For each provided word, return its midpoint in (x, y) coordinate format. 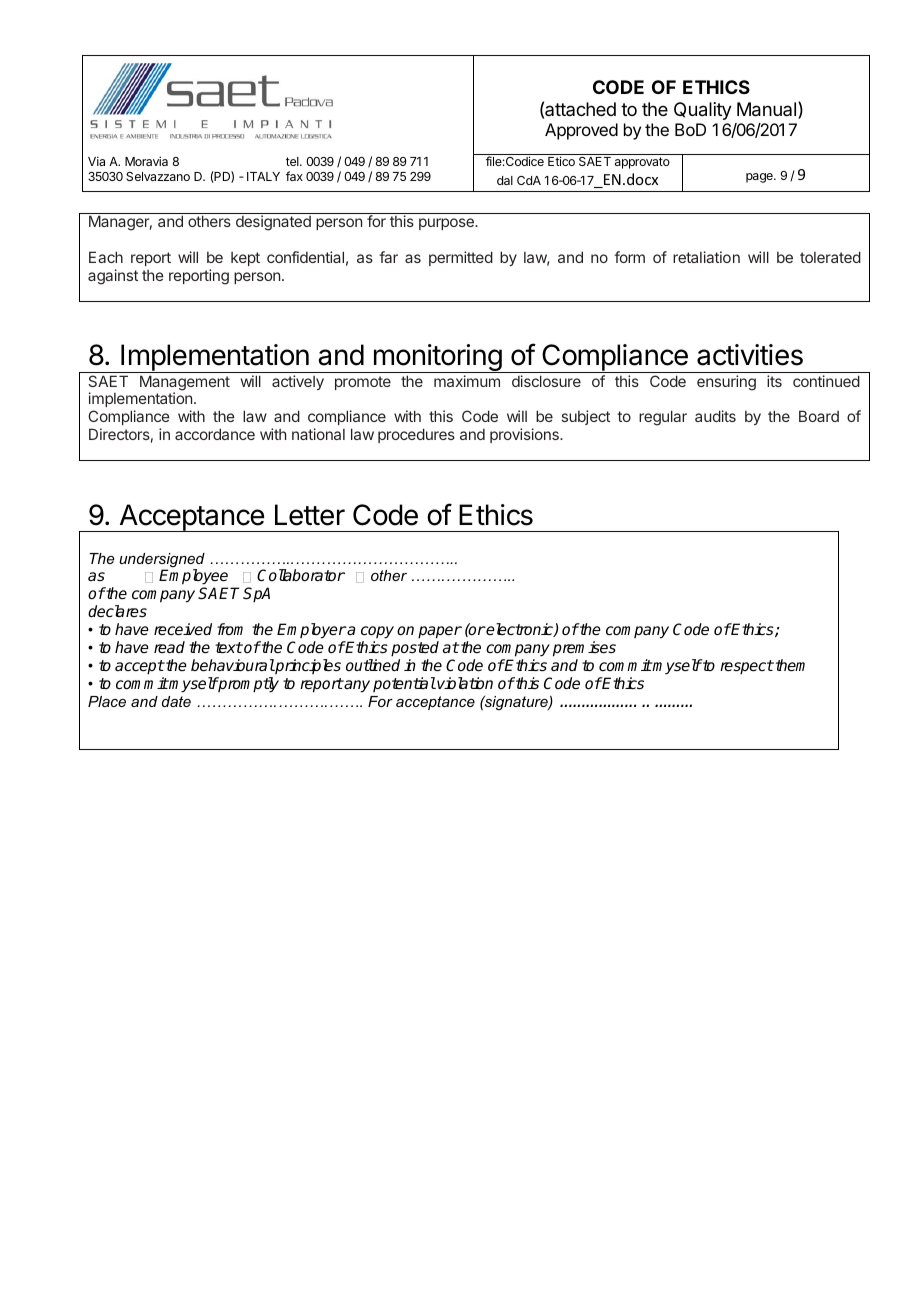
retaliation (706, 257)
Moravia (146, 161)
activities (750, 355)
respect (747, 667)
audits (715, 416)
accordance (215, 434)
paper (440, 632)
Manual (766, 109)
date (176, 701)
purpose (447, 224)
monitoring (437, 358)
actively (298, 382)
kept (245, 259)
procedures (416, 435)
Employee (193, 578)
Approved (581, 131)
